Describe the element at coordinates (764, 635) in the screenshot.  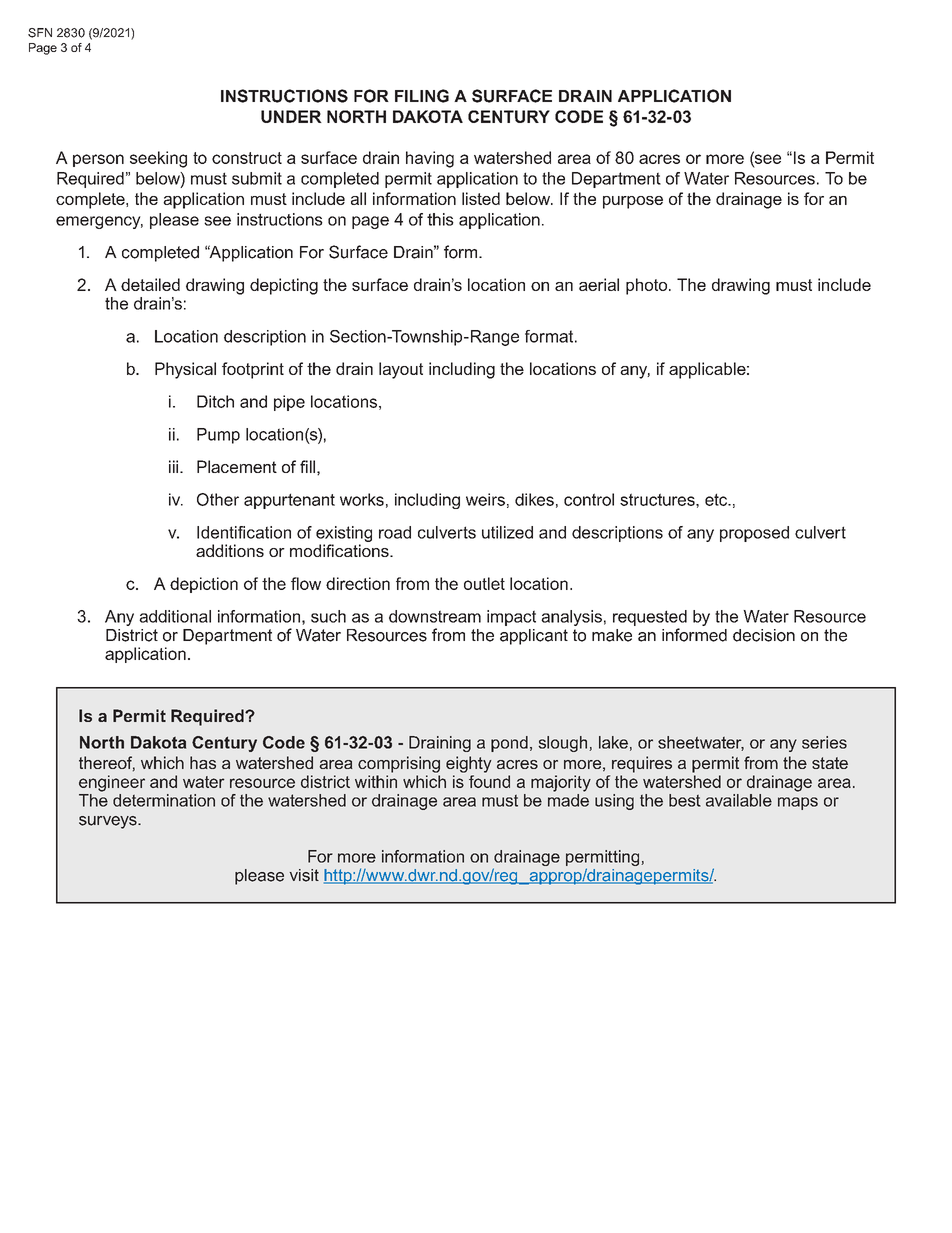
I see `decision` at that location.
